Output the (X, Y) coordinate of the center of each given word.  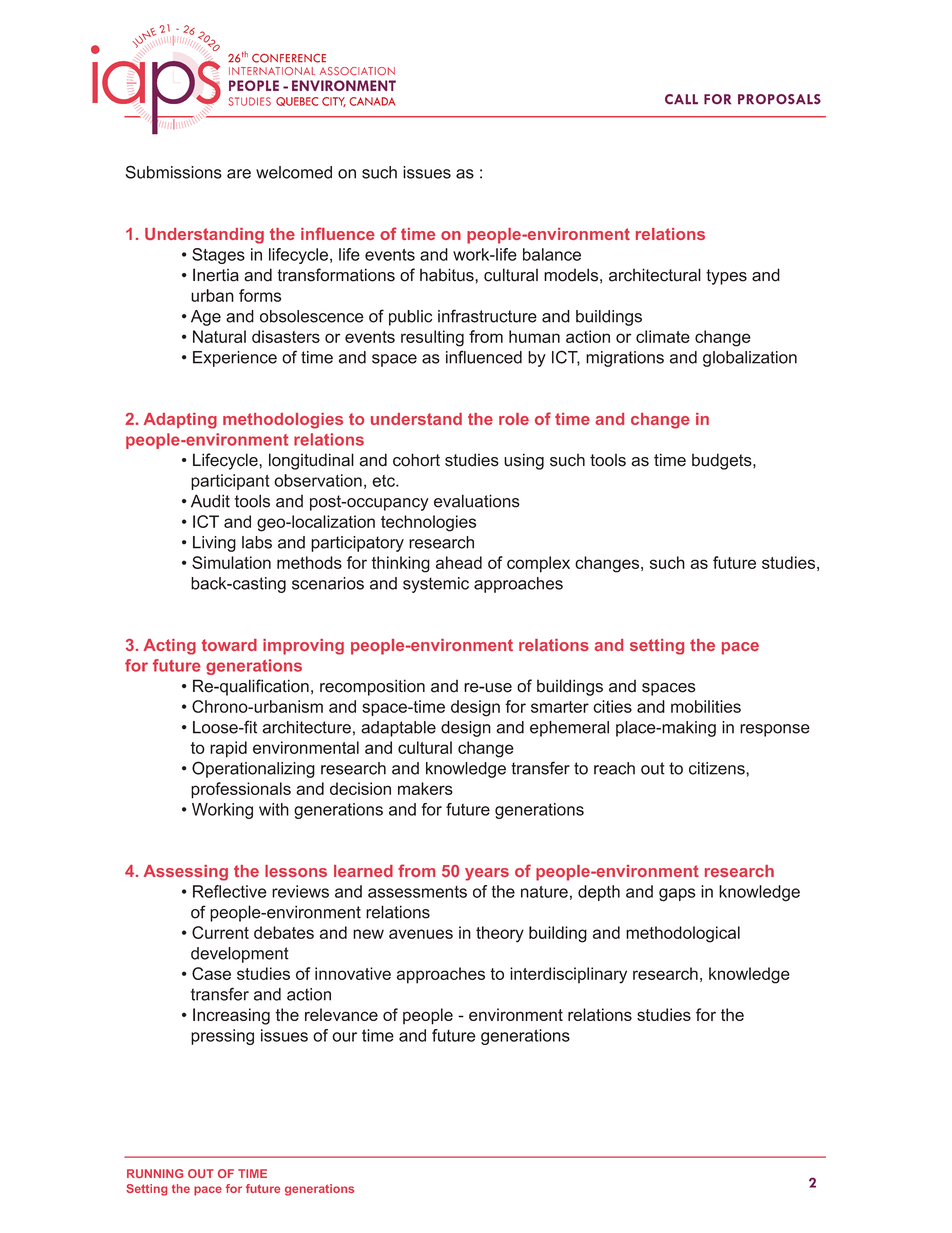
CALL (681, 99)
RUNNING (155, 1173)
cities (612, 706)
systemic (436, 585)
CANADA (372, 101)
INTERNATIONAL (272, 71)
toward (229, 645)
